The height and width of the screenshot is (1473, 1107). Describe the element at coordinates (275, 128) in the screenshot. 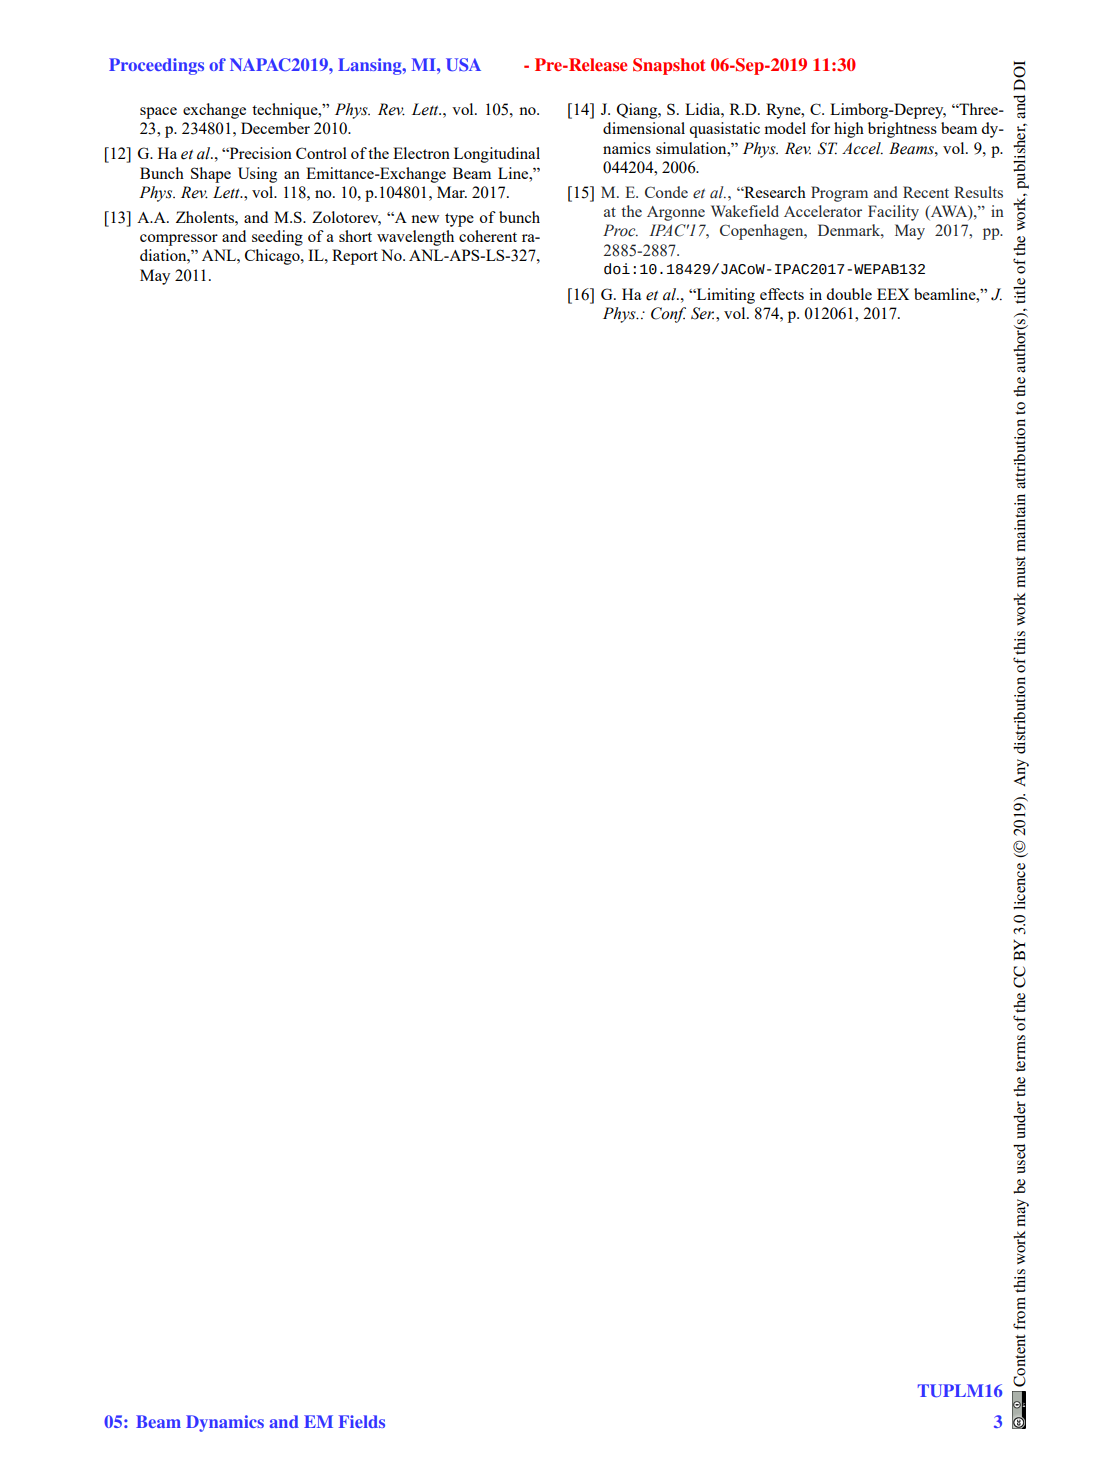

I see `December` at that location.
